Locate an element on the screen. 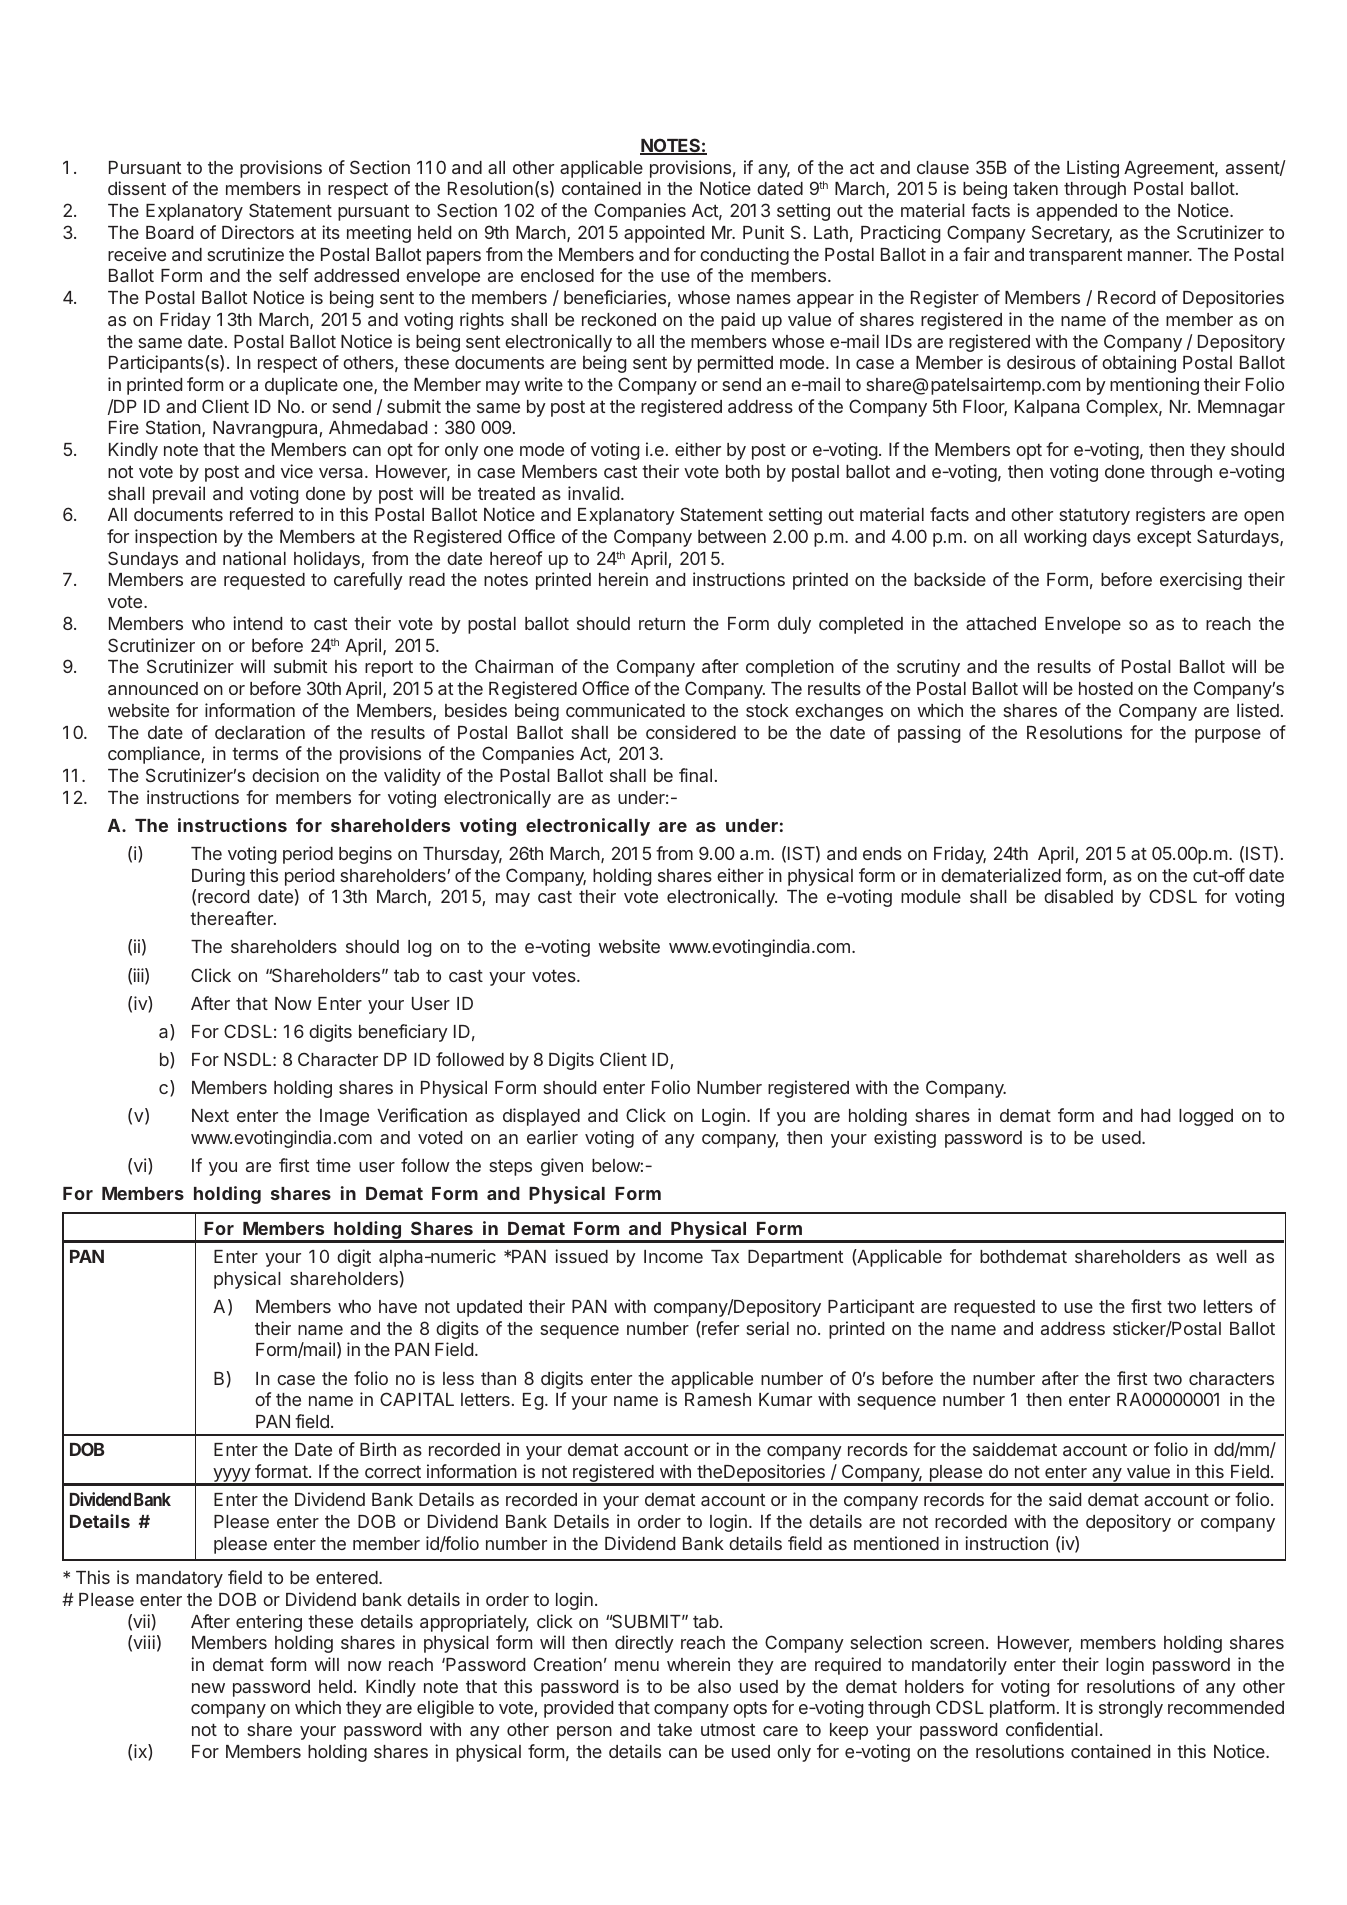 The height and width of the screenshot is (1905, 1347). During is located at coordinates (218, 877).
